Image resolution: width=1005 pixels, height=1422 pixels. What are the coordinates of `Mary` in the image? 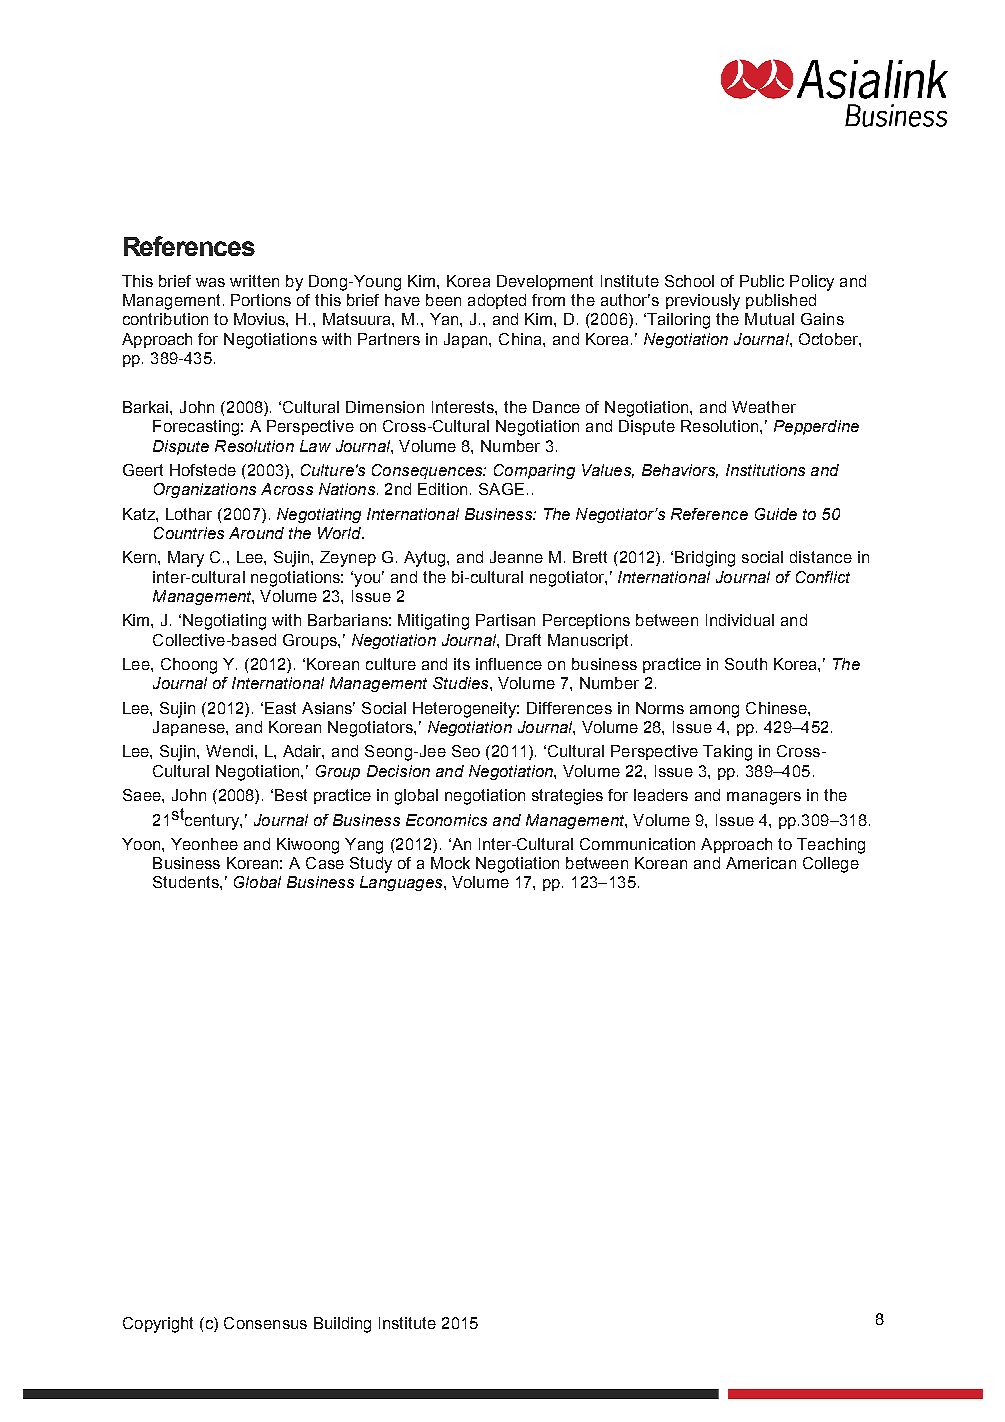 It's located at (186, 559).
